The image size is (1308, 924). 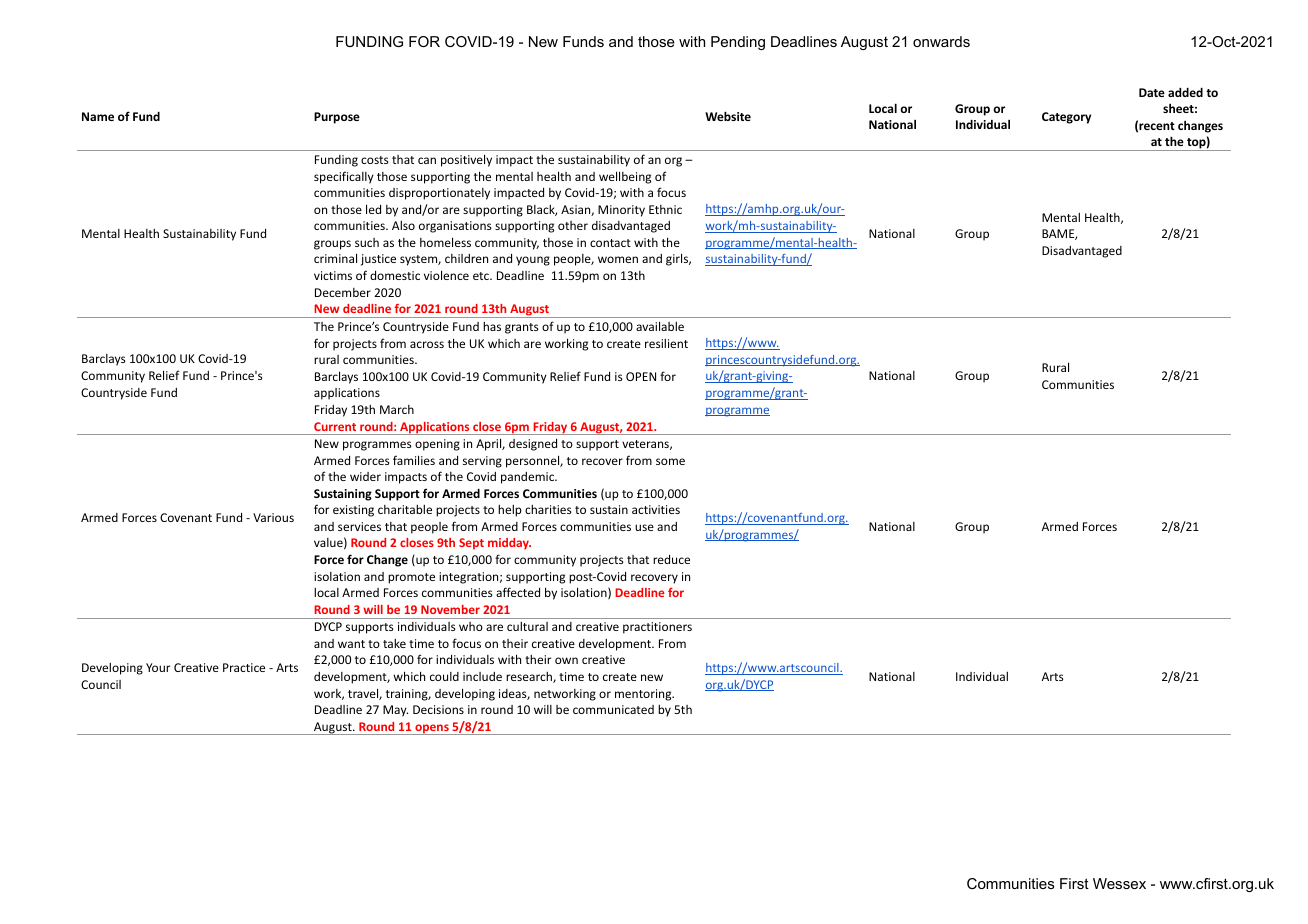 What do you see at coordinates (1152, 92) in the screenshot?
I see `Date` at bounding box center [1152, 92].
